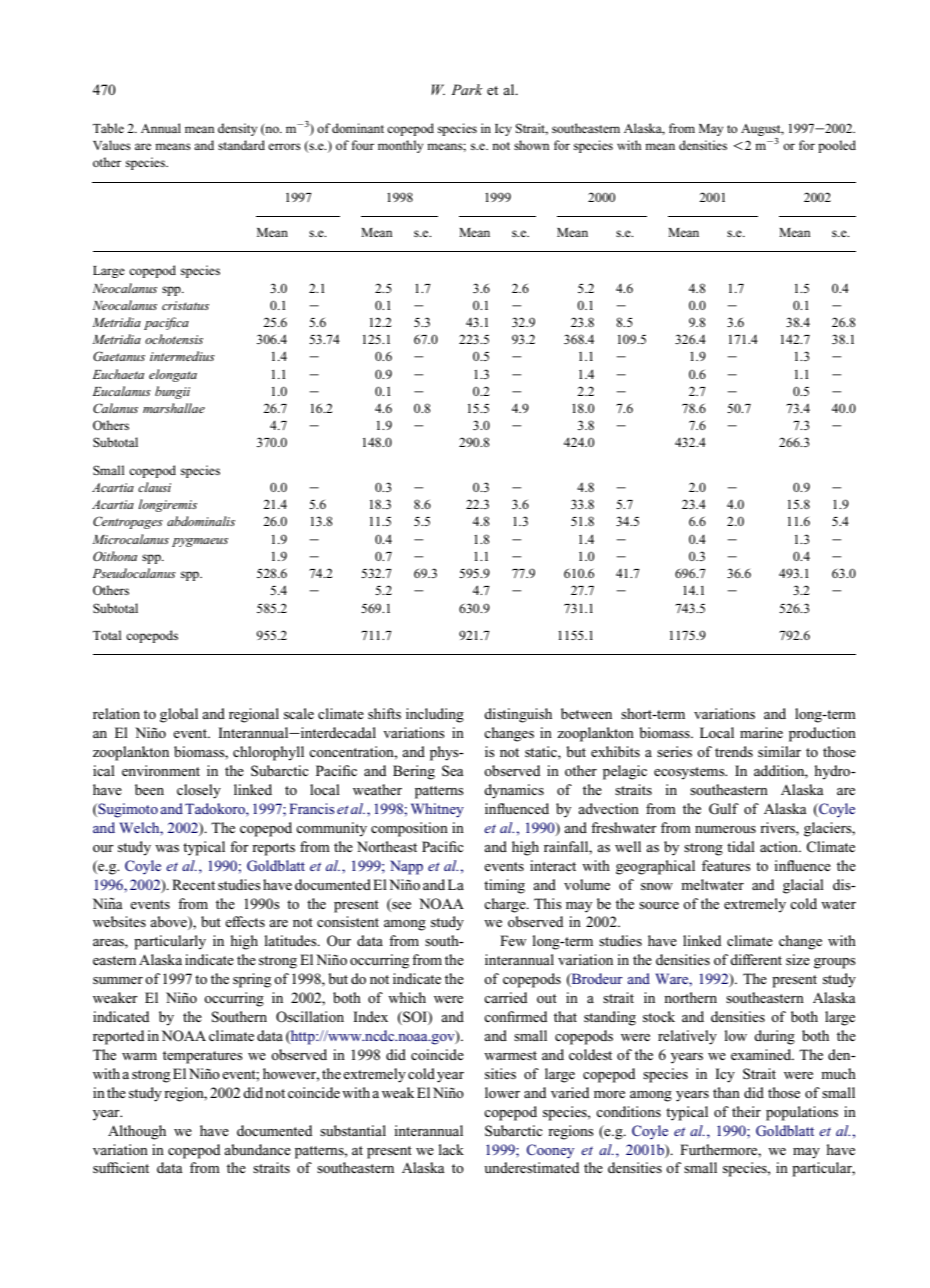 This image has width=930, height=1288. Describe the element at coordinates (435, 715) in the image. I see `including` at that location.
